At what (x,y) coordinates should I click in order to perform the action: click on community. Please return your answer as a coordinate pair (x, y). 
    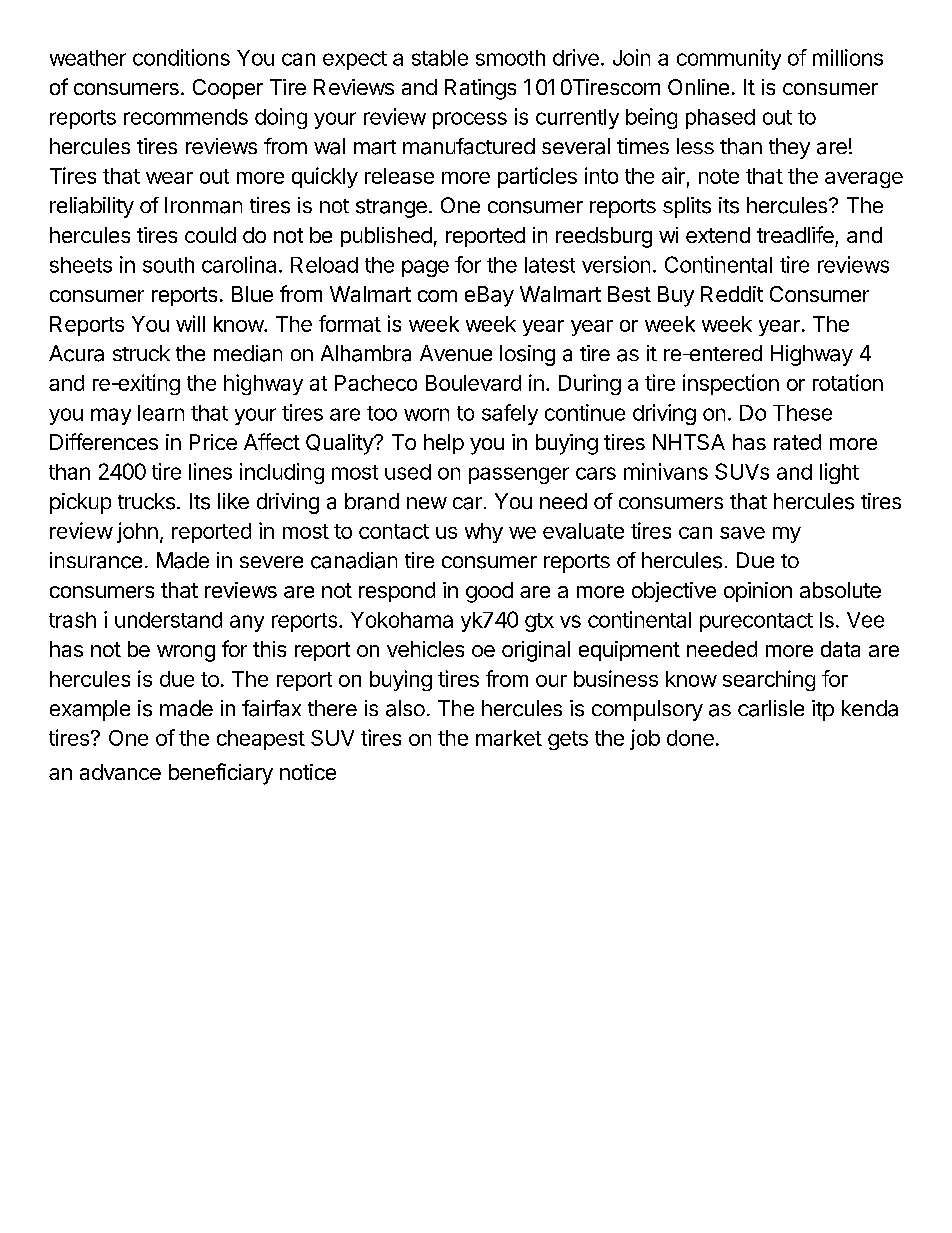
    Looking at the image, I should click on (729, 59).
